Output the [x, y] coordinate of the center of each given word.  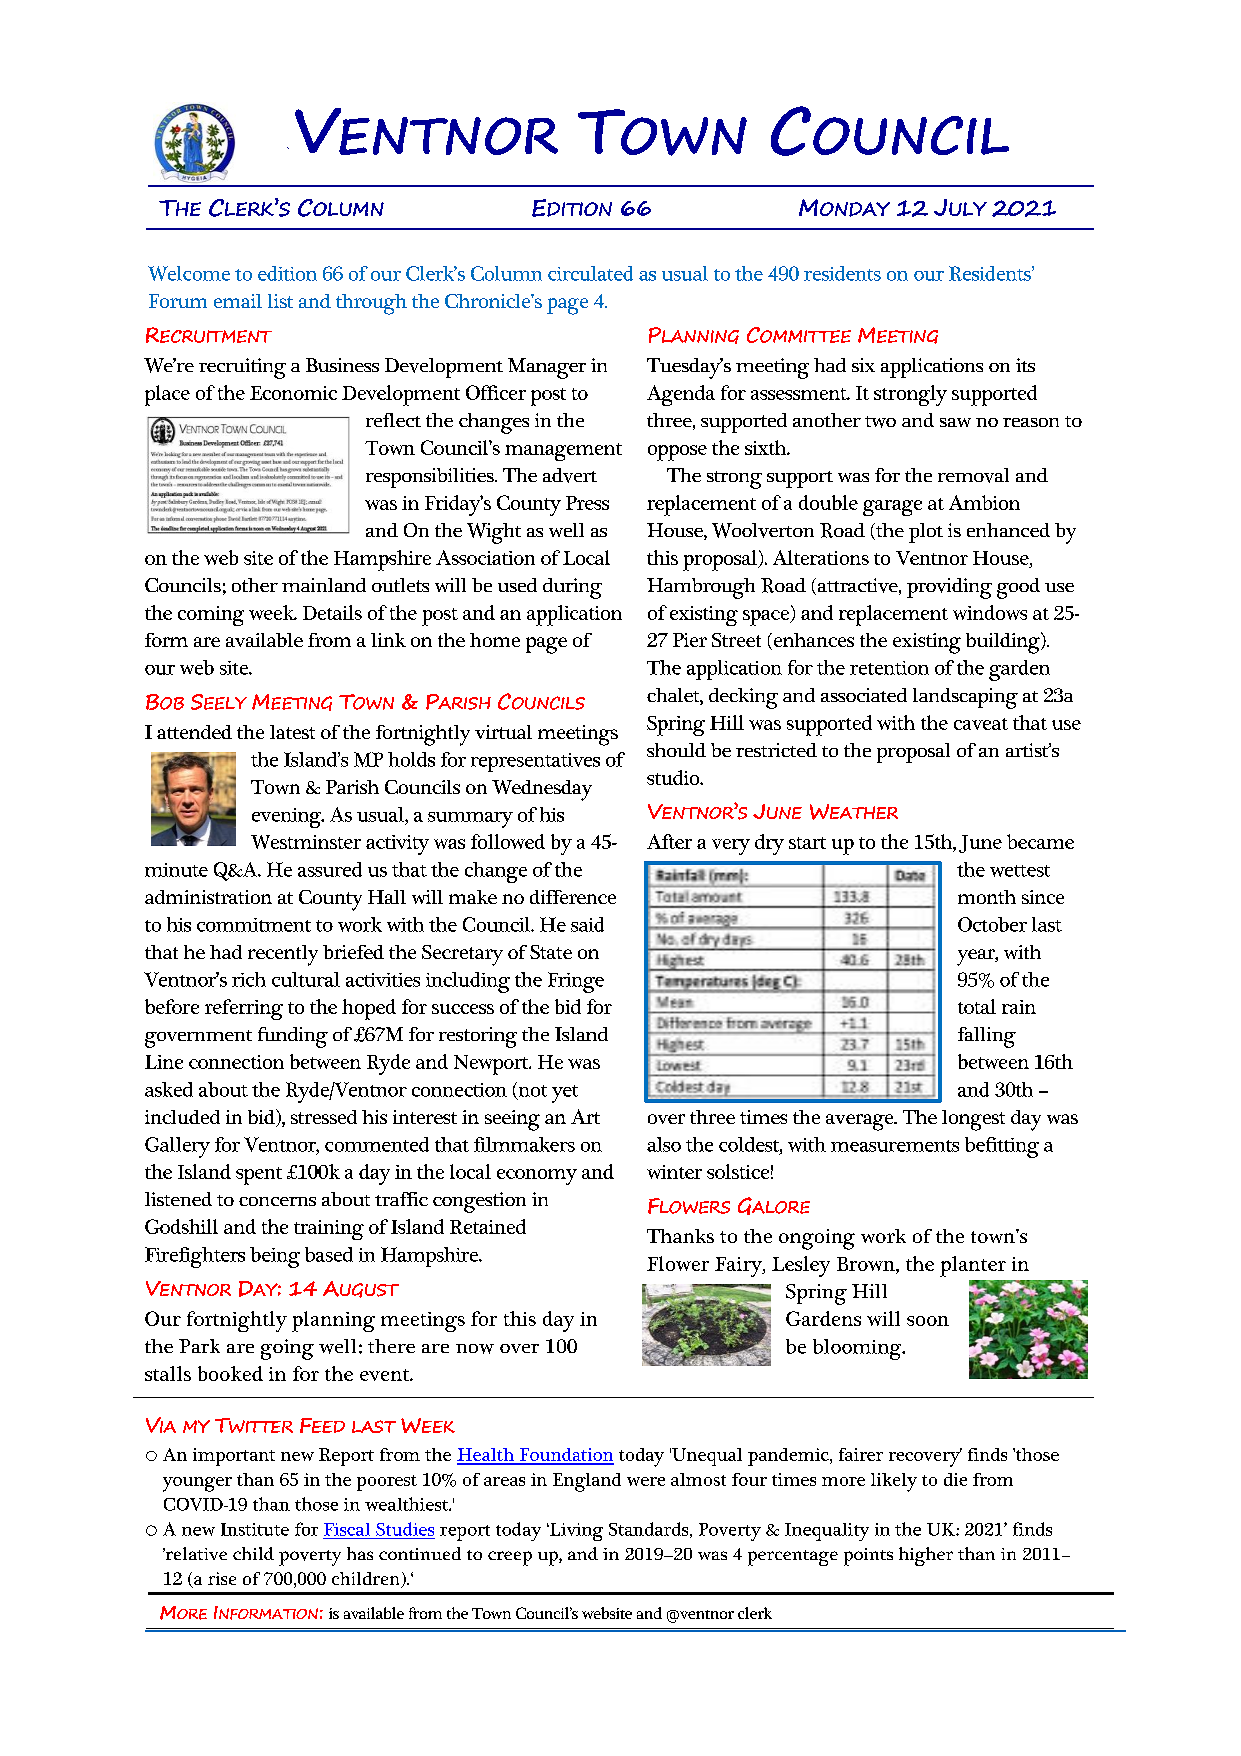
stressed [324, 1117]
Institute [255, 1529]
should [676, 750]
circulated [590, 273]
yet [565, 1094]
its [1025, 365]
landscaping [965, 698]
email [238, 301]
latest [292, 732]
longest [973, 1120]
